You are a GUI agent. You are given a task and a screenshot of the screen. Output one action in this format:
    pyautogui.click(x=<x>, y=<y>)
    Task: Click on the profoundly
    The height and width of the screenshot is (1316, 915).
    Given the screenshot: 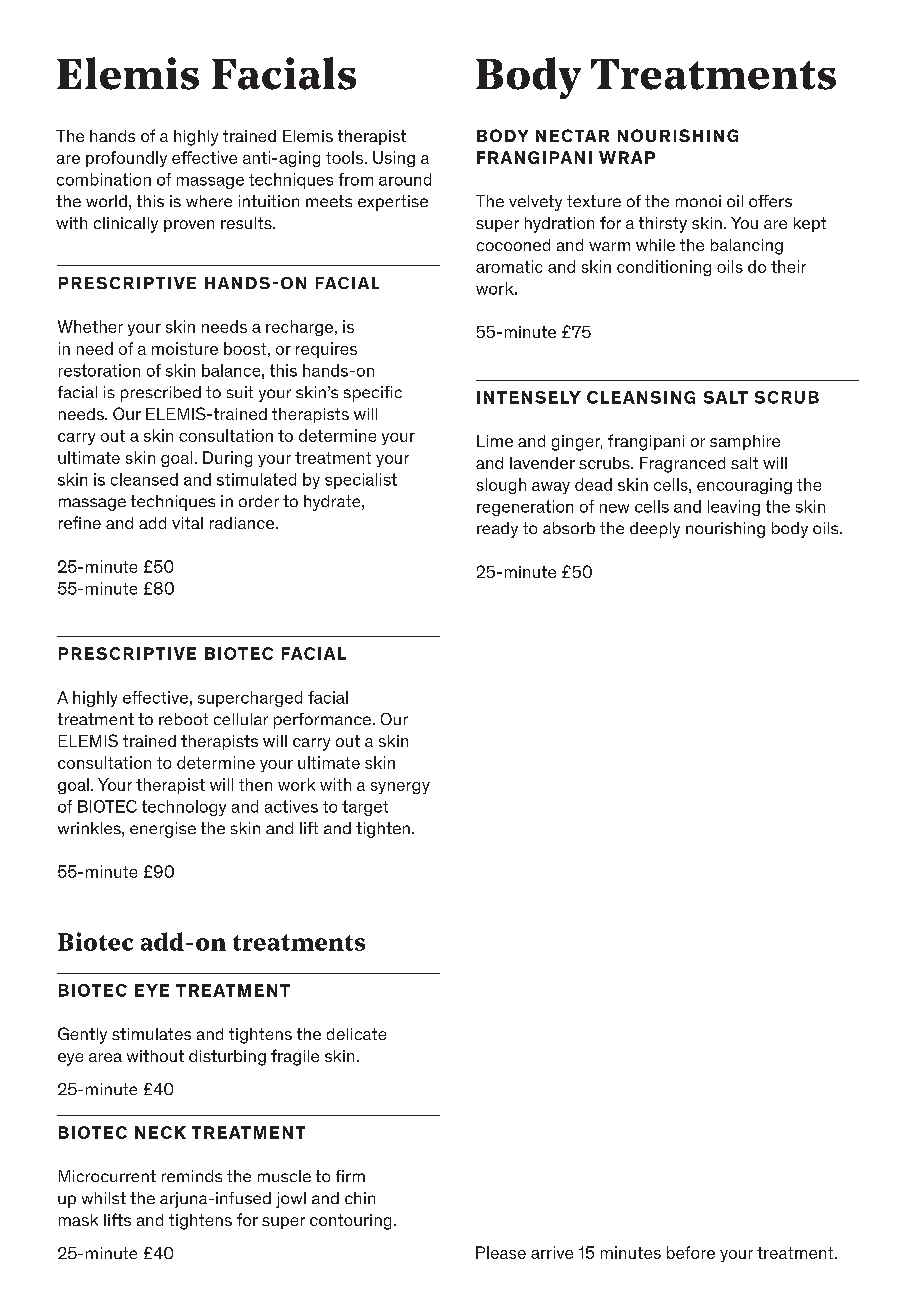 What is the action you would take?
    pyautogui.click(x=126, y=159)
